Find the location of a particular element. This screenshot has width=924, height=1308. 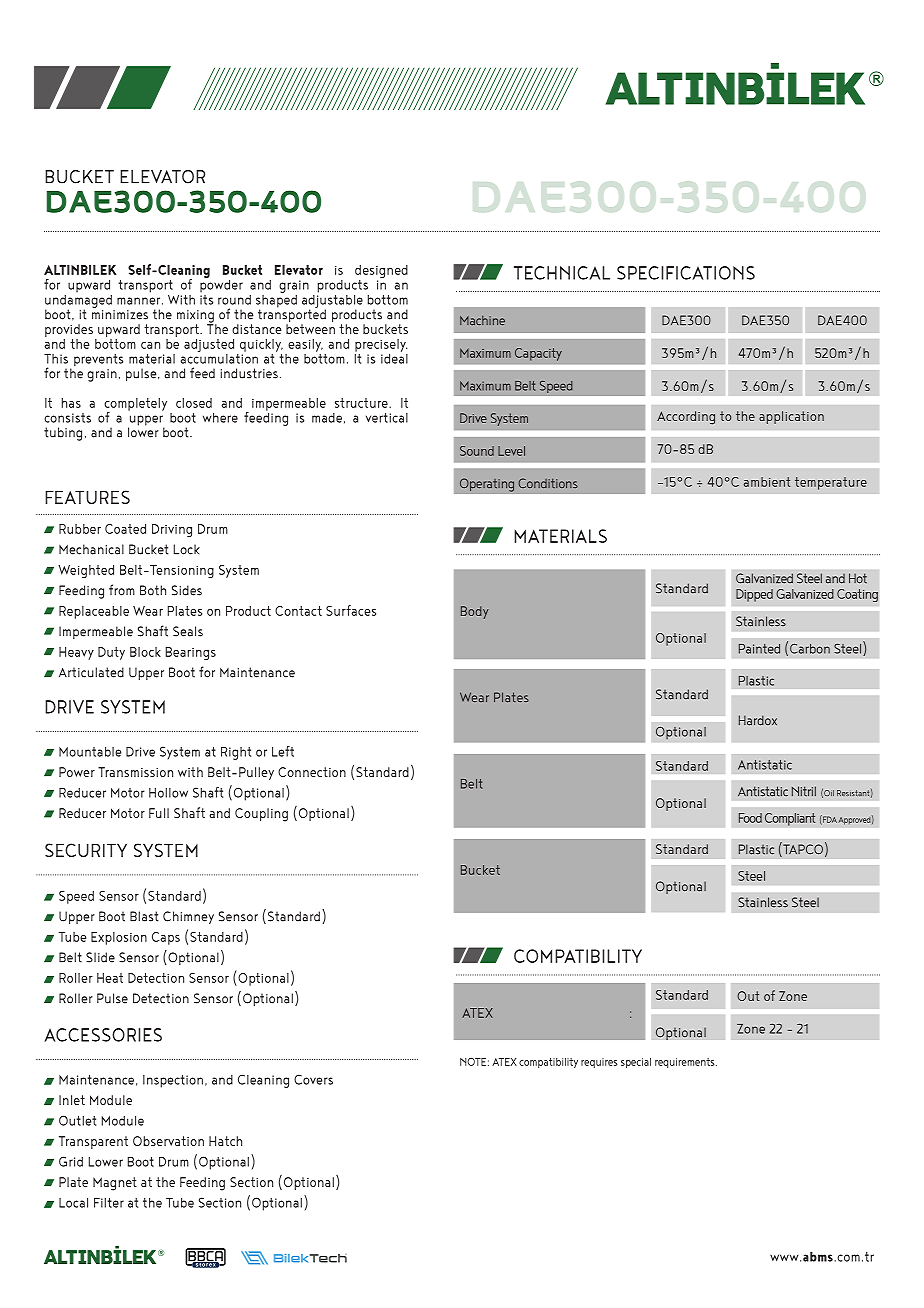

Connection is located at coordinates (312, 772).
